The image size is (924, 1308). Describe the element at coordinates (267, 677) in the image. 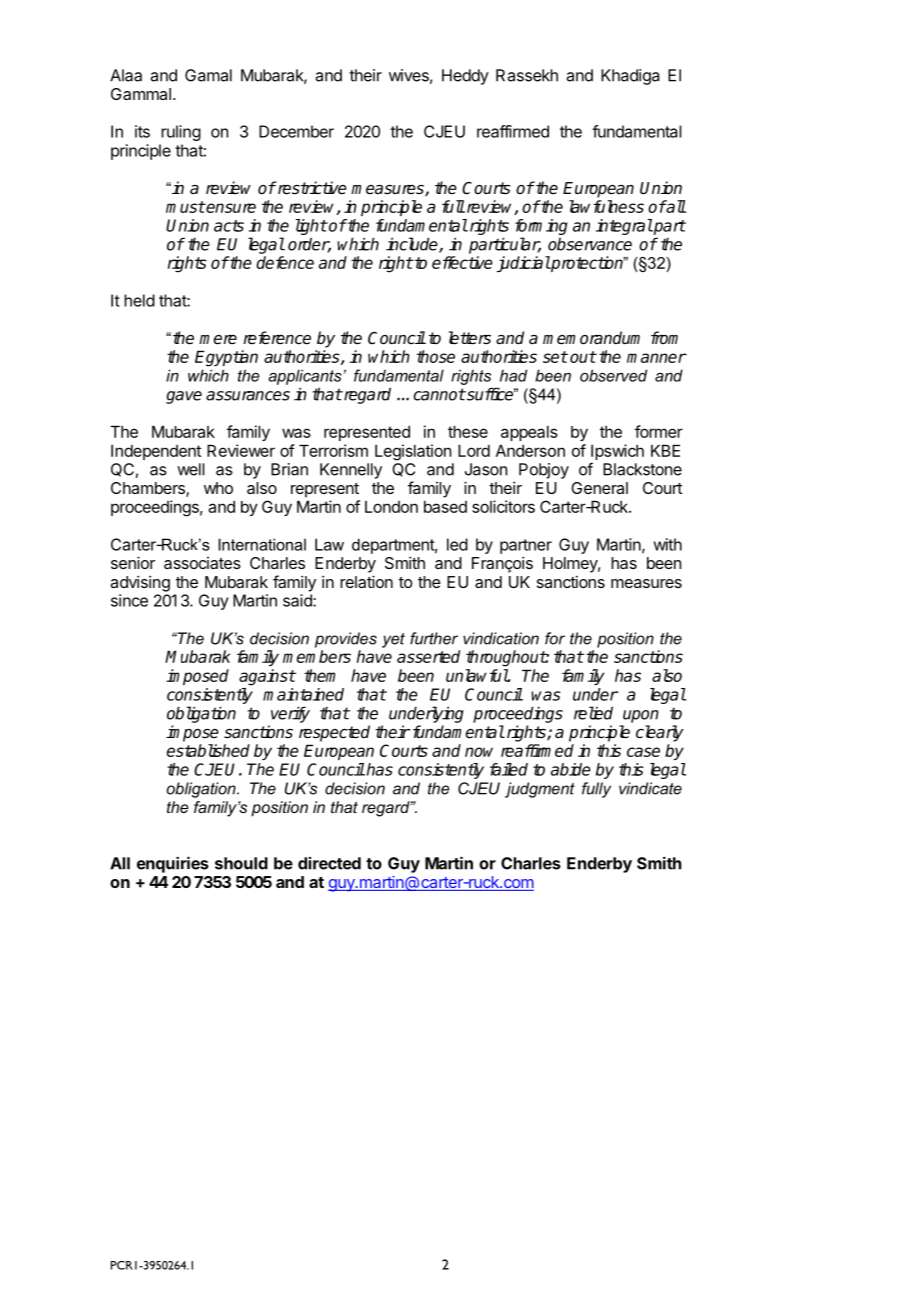

I see `against` at that location.
